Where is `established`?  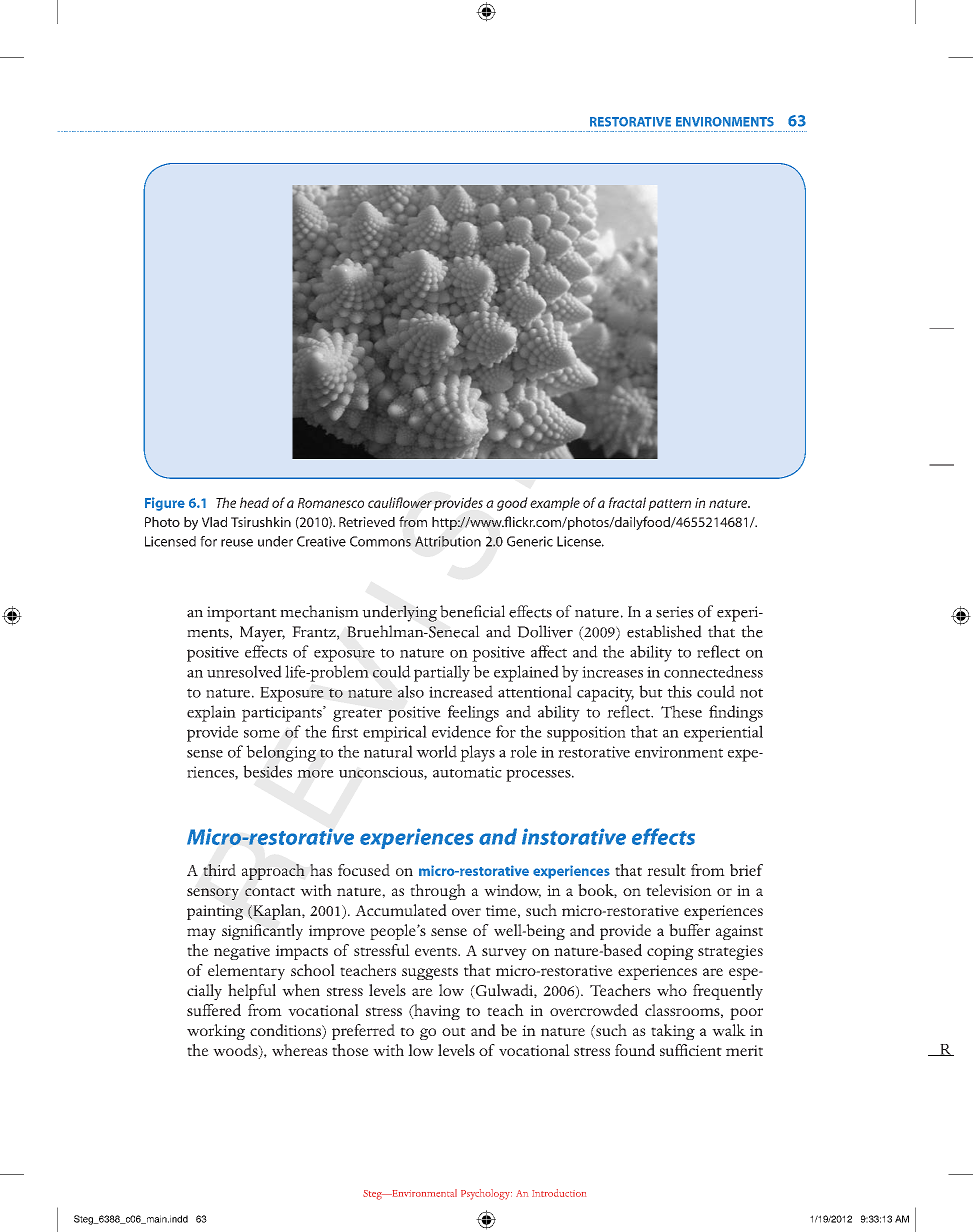
established is located at coordinates (664, 631).
